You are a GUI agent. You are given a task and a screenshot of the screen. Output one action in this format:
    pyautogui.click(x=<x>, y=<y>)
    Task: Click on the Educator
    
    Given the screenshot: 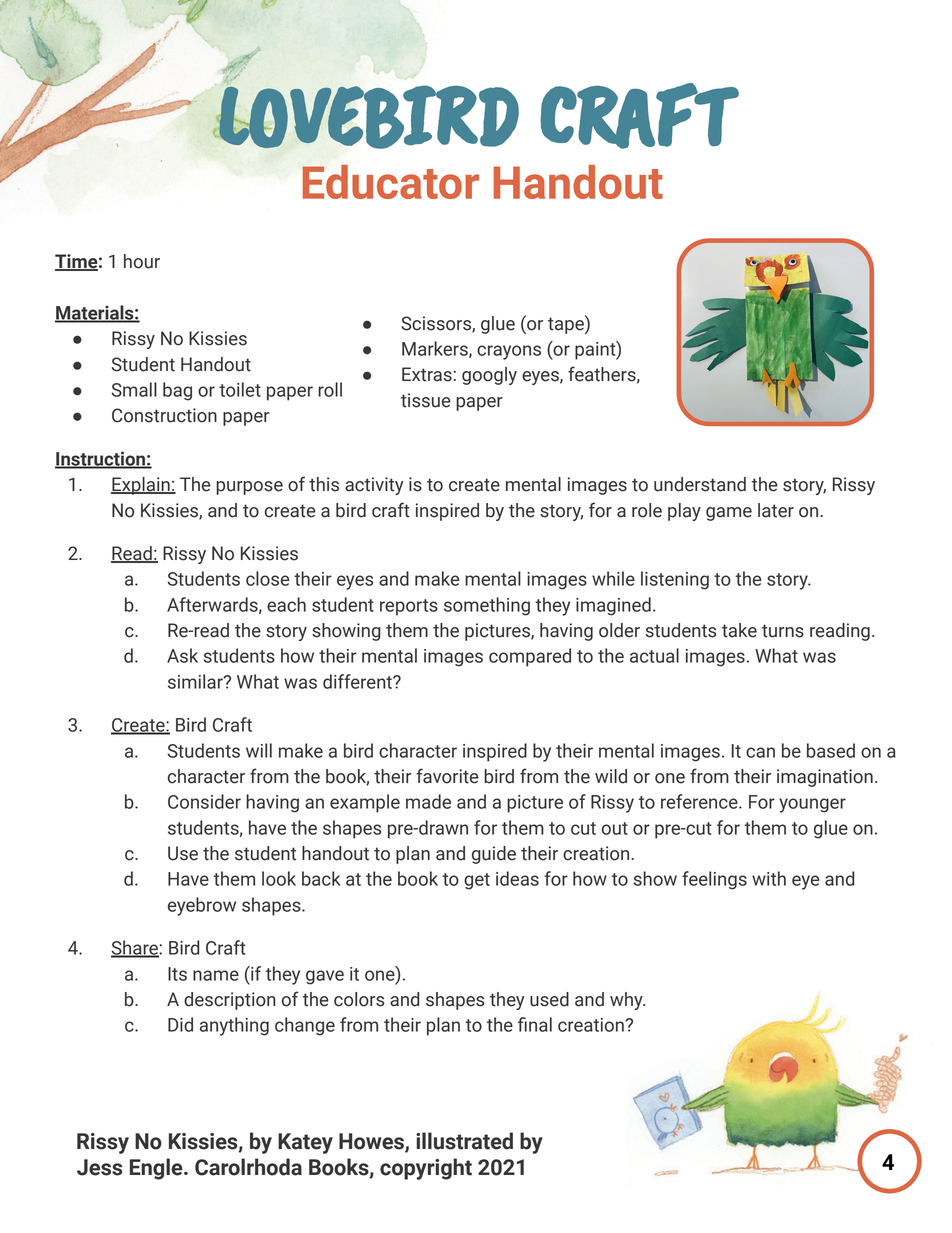 What is the action you would take?
    pyautogui.click(x=390, y=182)
